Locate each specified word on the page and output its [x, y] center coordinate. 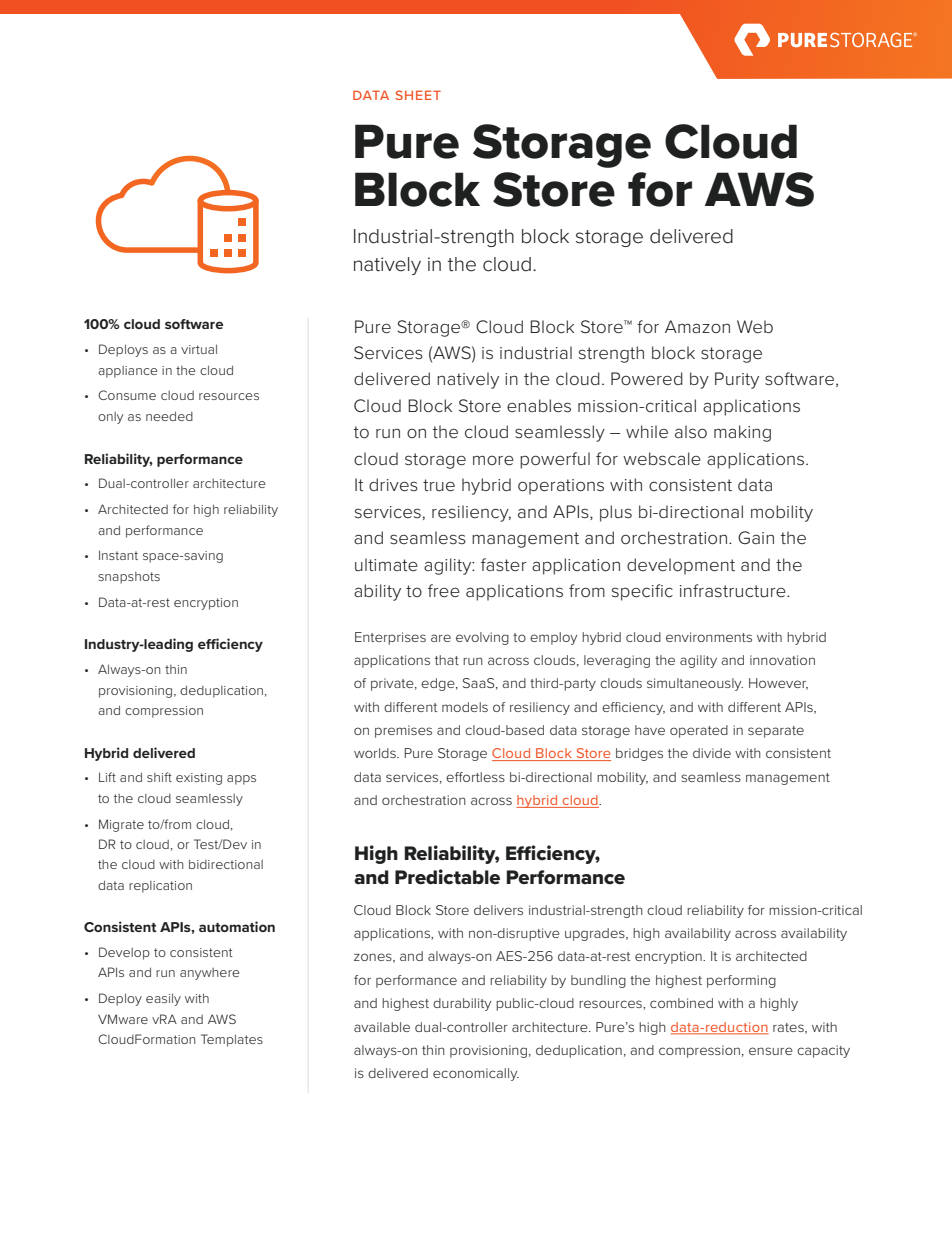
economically [476, 1074]
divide [712, 753]
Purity [737, 380]
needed [169, 416]
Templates [232, 1040]
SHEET [418, 95]
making [742, 433]
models [465, 707]
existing [199, 779]
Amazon [697, 326]
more [493, 460]
